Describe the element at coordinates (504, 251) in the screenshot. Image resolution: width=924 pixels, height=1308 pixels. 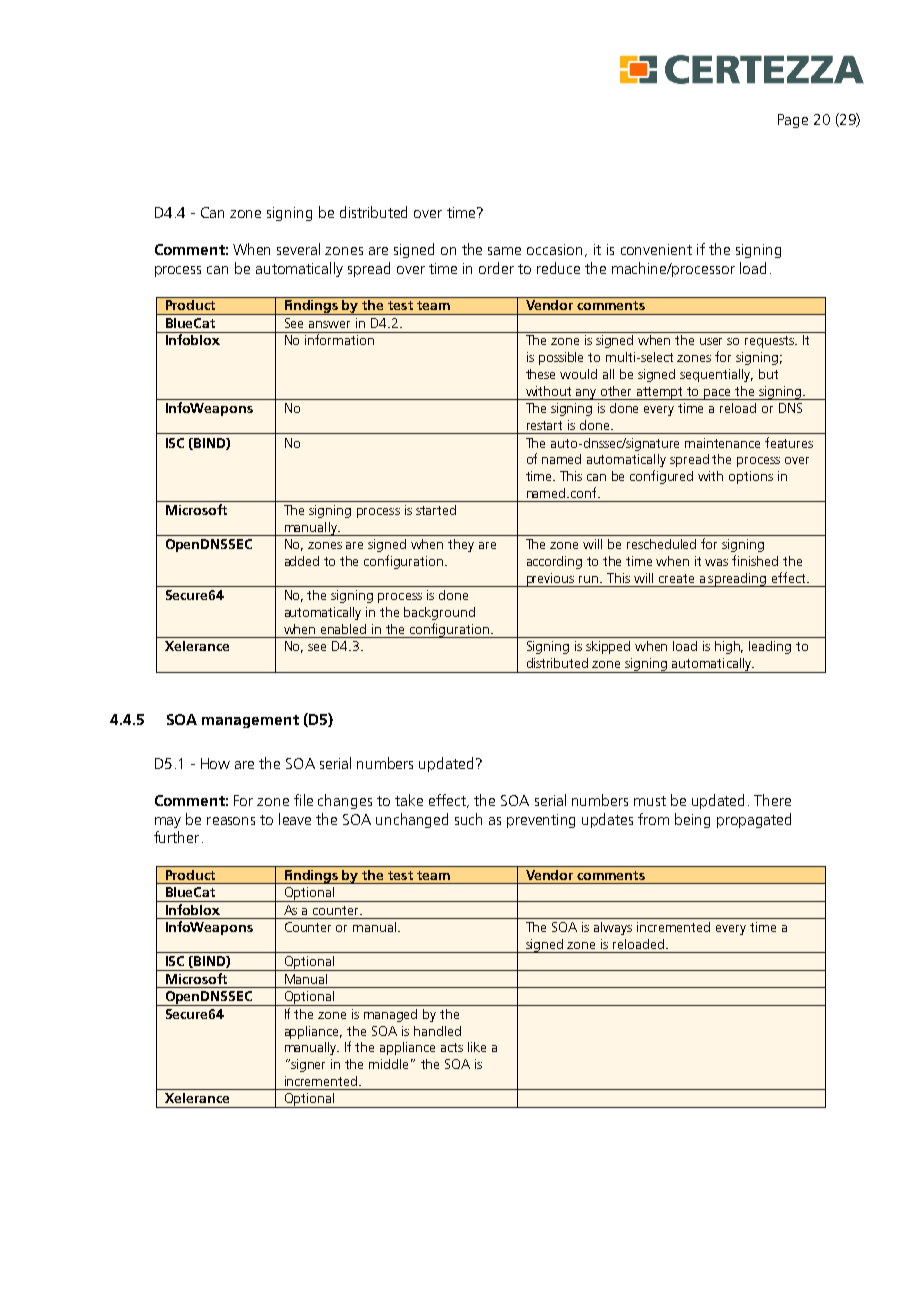
I see `same` at that location.
